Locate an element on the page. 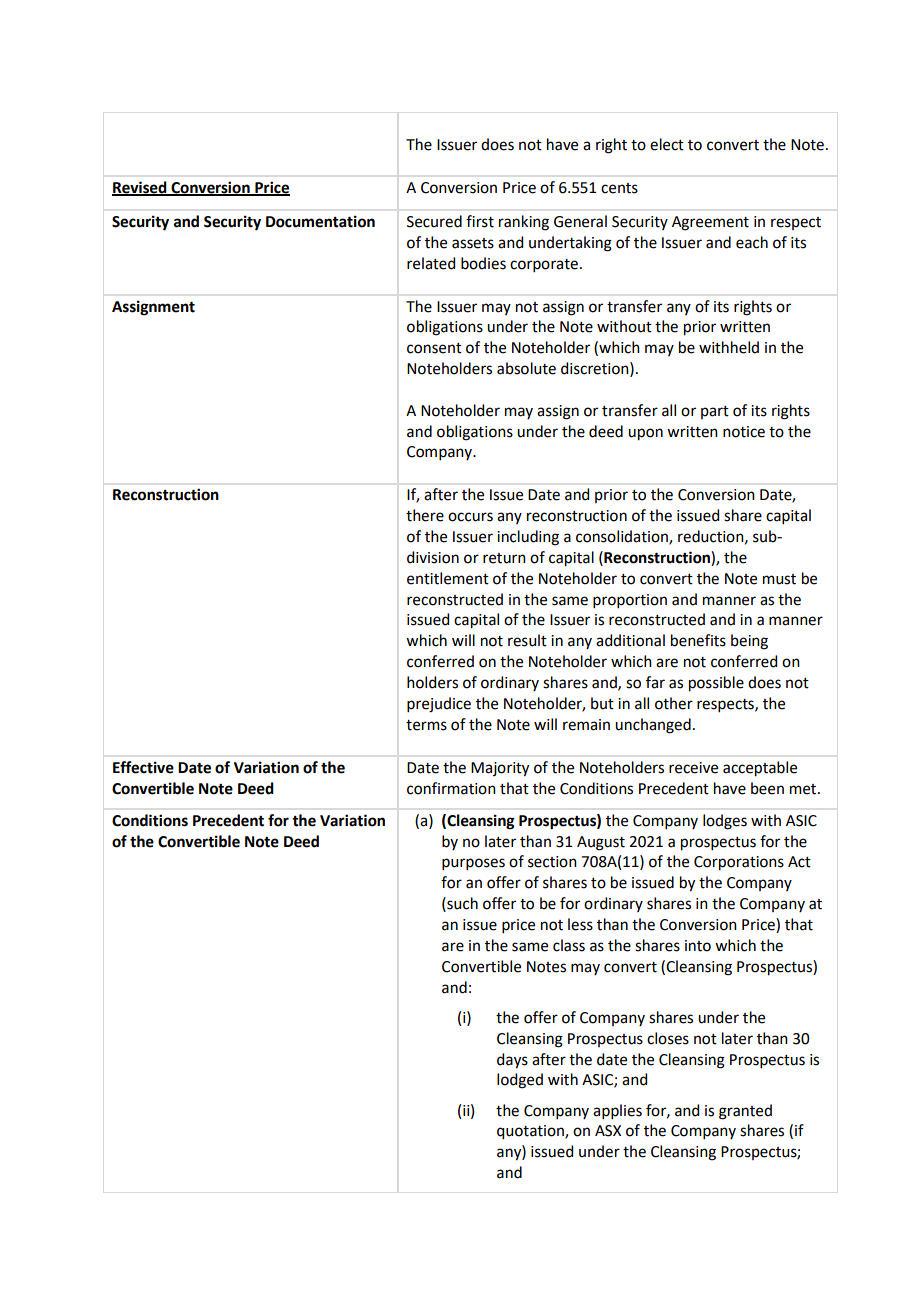  being is located at coordinates (749, 642).
